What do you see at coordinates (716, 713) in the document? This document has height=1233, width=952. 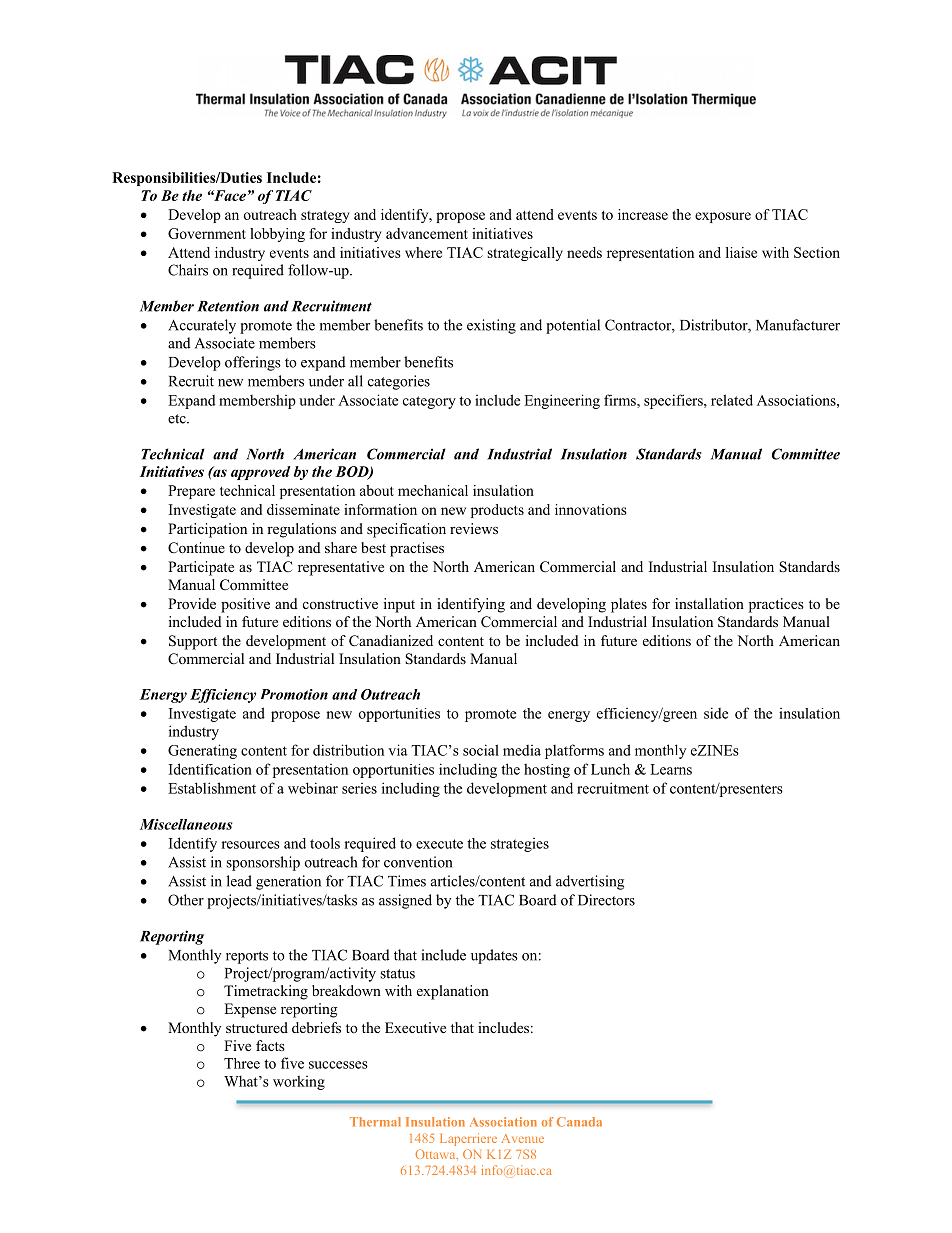 I see `side` at bounding box center [716, 713].
